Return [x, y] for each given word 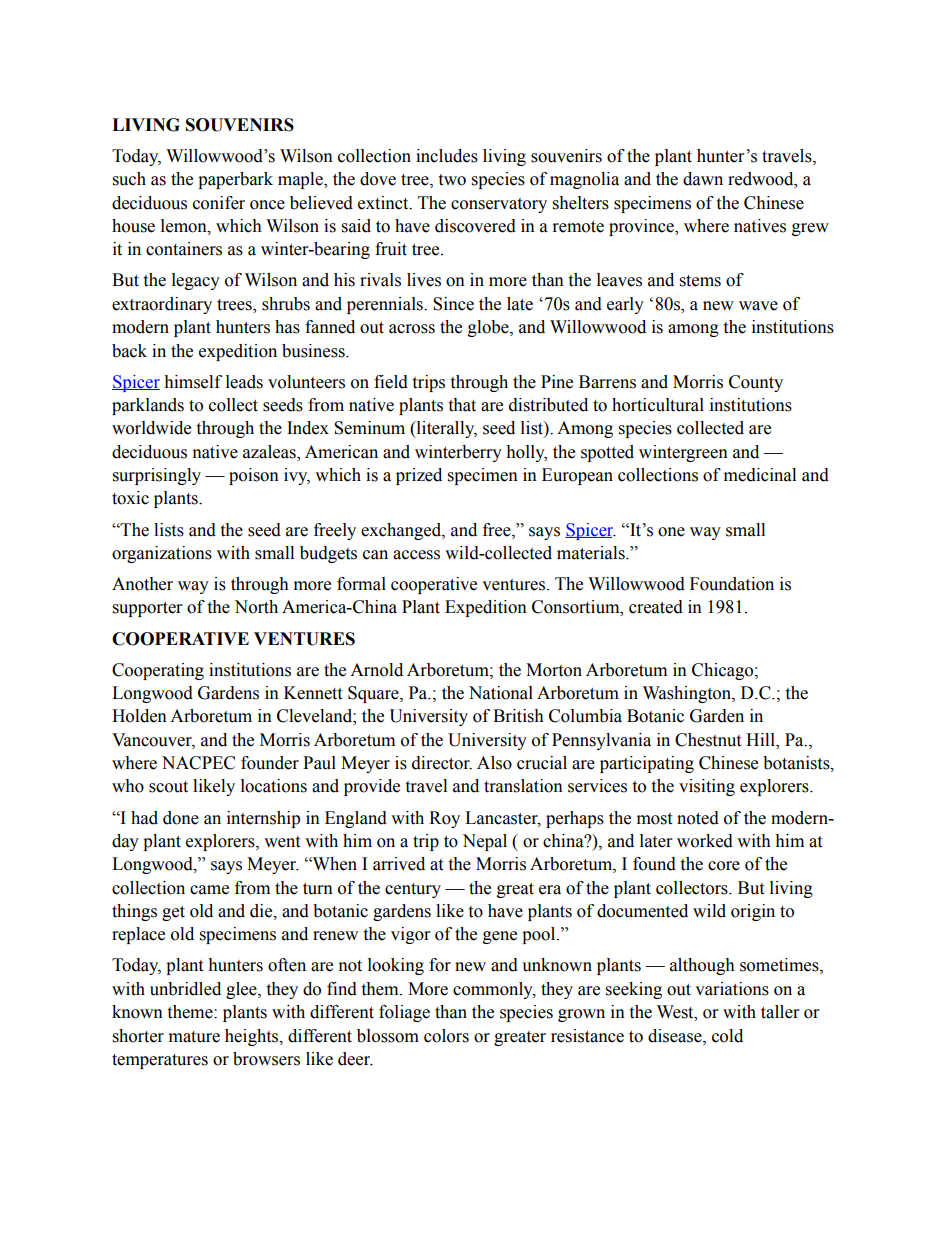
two [452, 180]
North [256, 607]
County [756, 383]
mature [194, 1037]
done [181, 818]
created [656, 607]
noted [698, 818]
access [416, 555]
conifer [219, 203]
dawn [703, 179]
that [462, 405]
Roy [444, 819]
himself [193, 382]
